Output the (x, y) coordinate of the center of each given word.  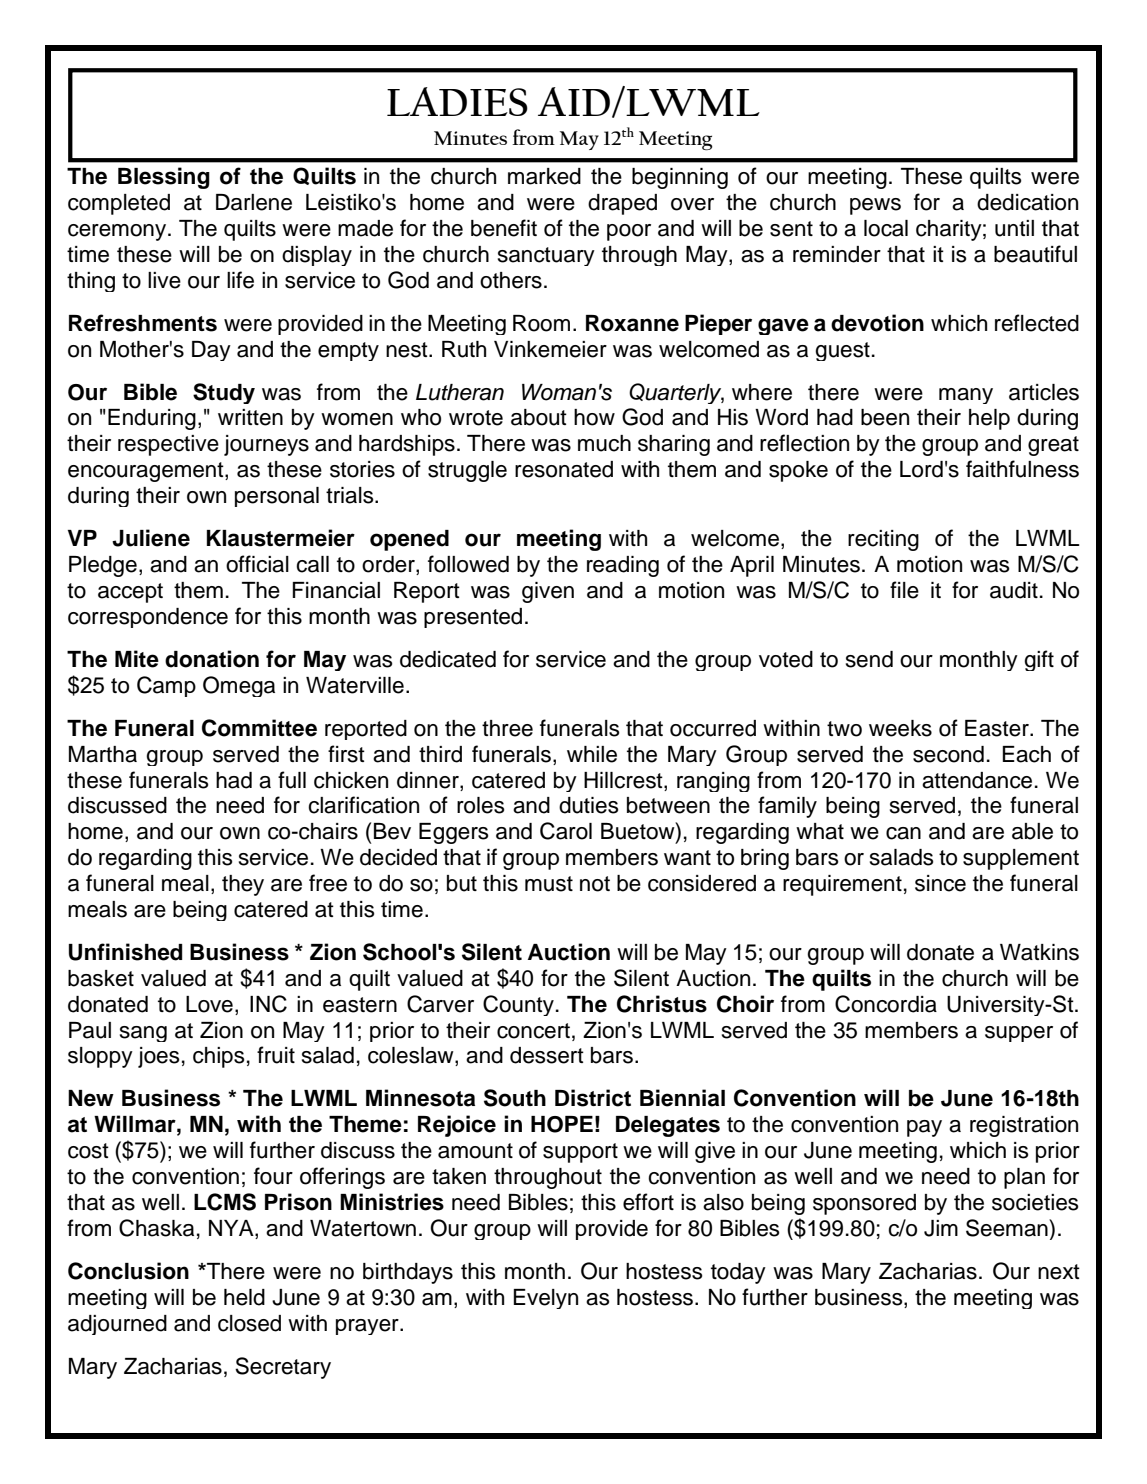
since (940, 883)
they (243, 885)
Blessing (164, 178)
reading (623, 566)
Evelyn (546, 1299)
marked (544, 176)
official (257, 564)
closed (249, 1323)
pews (875, 206)
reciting (883, 540)
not (595, 884)
